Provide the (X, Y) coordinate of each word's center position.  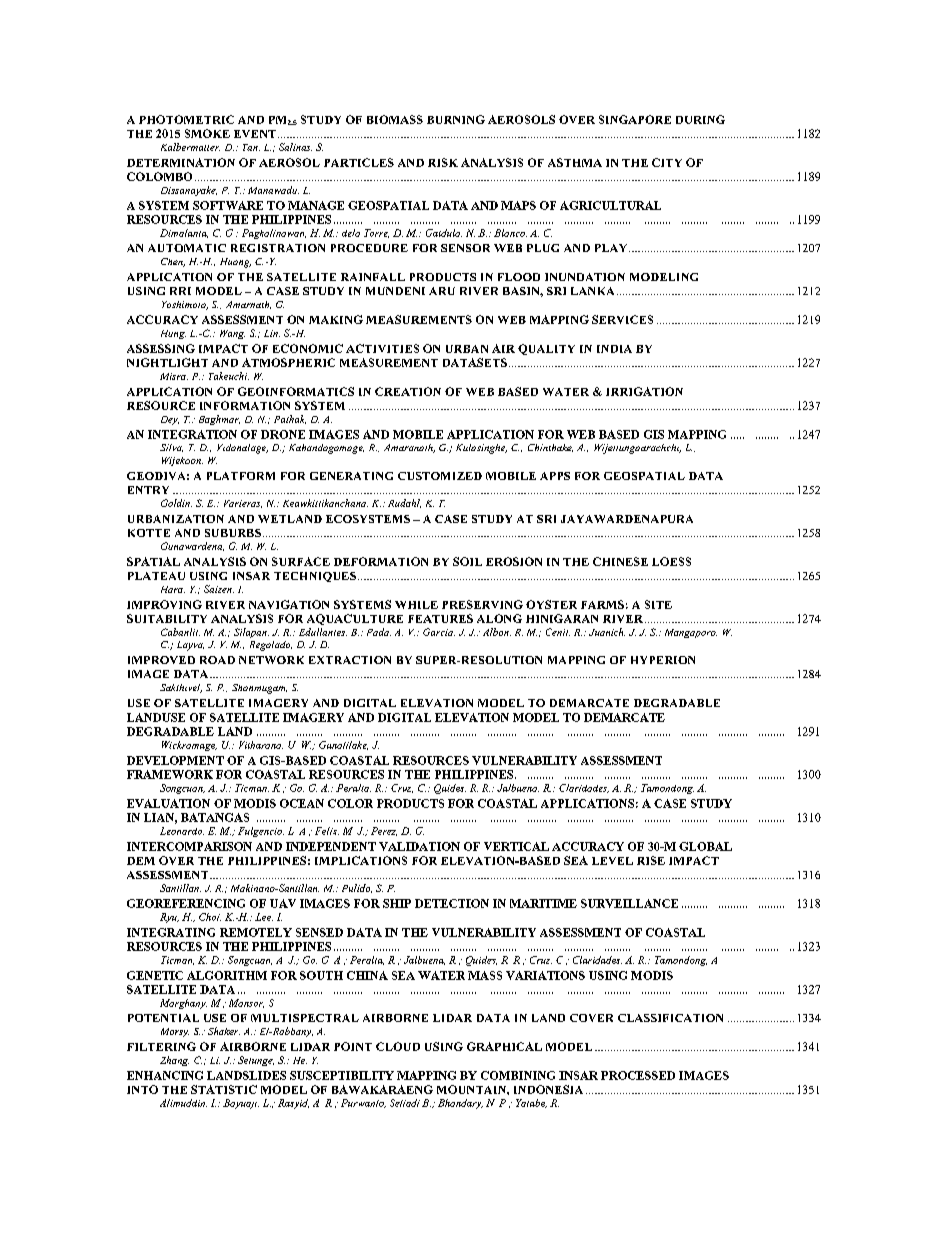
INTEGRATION (192, 434)
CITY (667, 162)
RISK (443, 162)
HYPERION (663, 660)
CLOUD (398, 1046)
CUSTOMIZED (440, 476)
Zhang (174, 1061)
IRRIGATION (644, 391)
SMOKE (207, 133)
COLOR (350, 803)
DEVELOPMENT (175, 760)
